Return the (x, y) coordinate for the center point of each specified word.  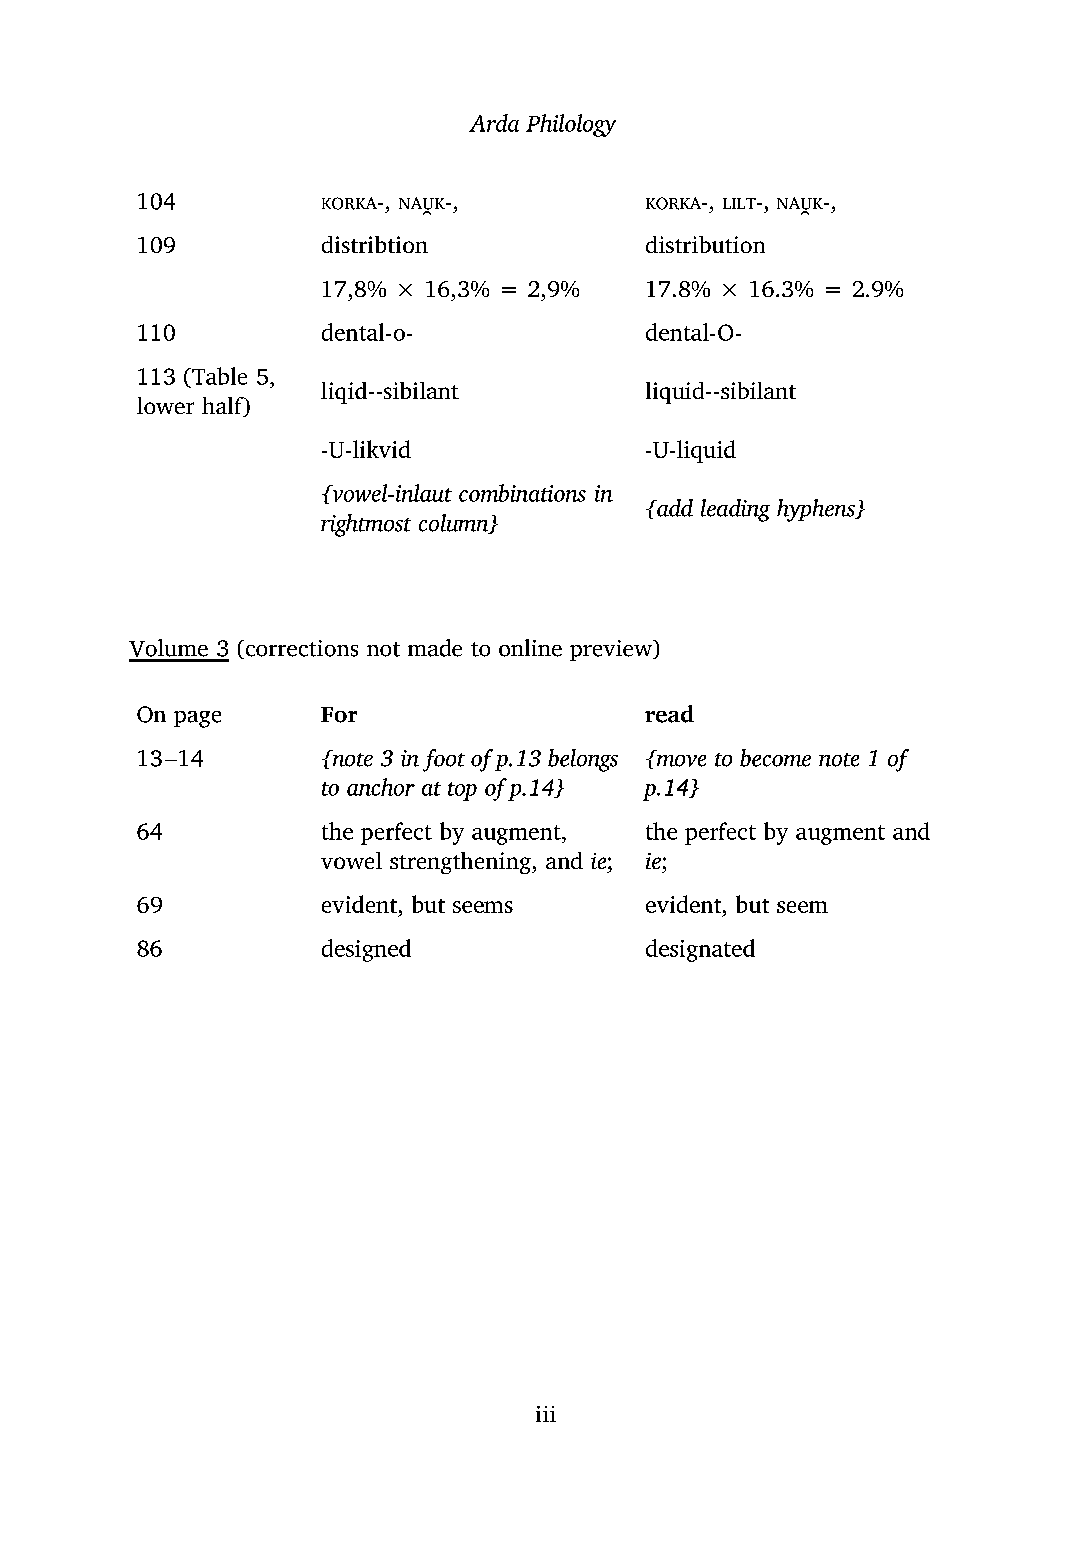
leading (735, 510)
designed (366, 950)
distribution (705, 244)
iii (546, 1414)
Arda (494, 123)
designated (700, 950)
